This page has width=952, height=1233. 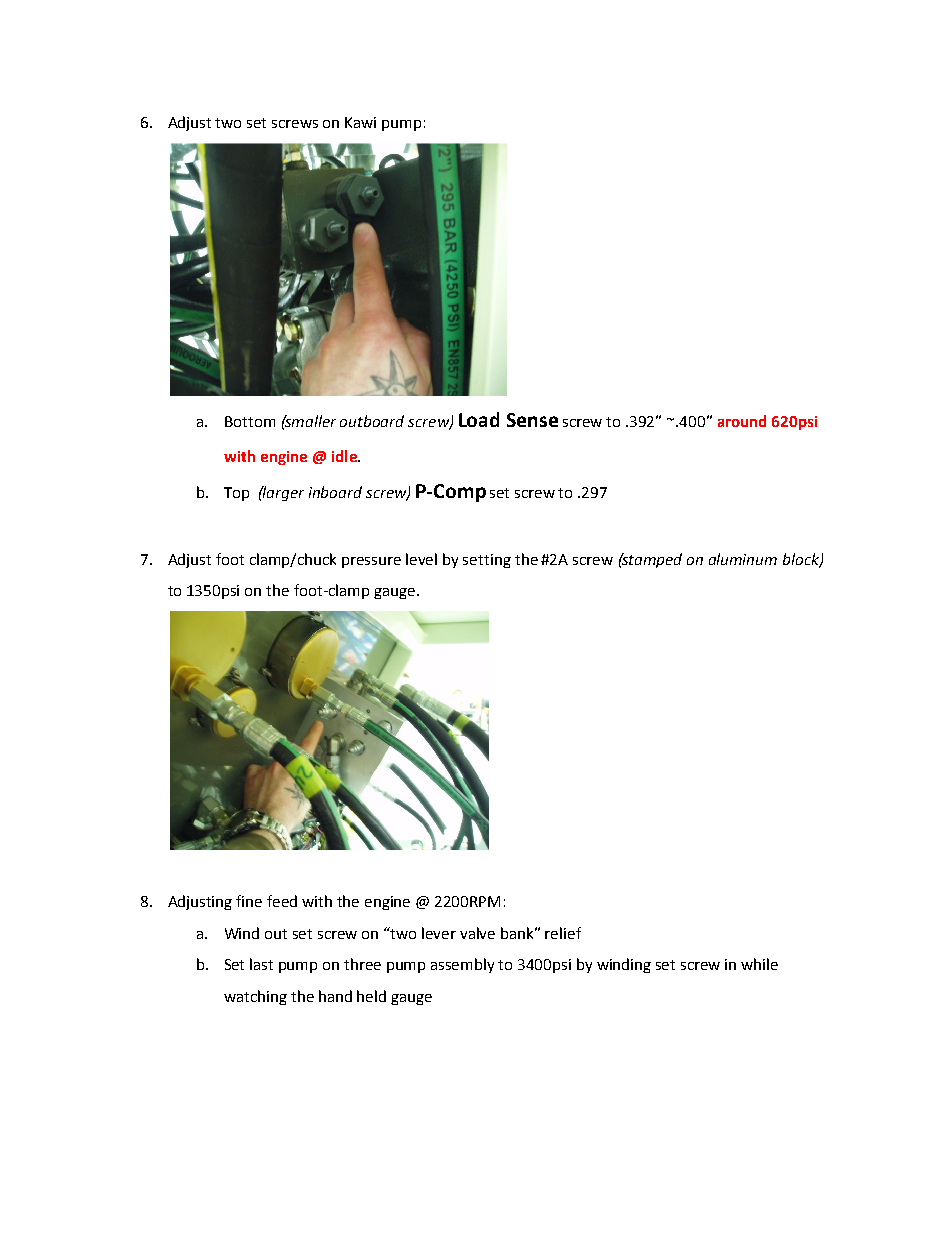 What do you see at coordinates (742, 421) in the page?
I see `around` at bounding box center [742, 421].
